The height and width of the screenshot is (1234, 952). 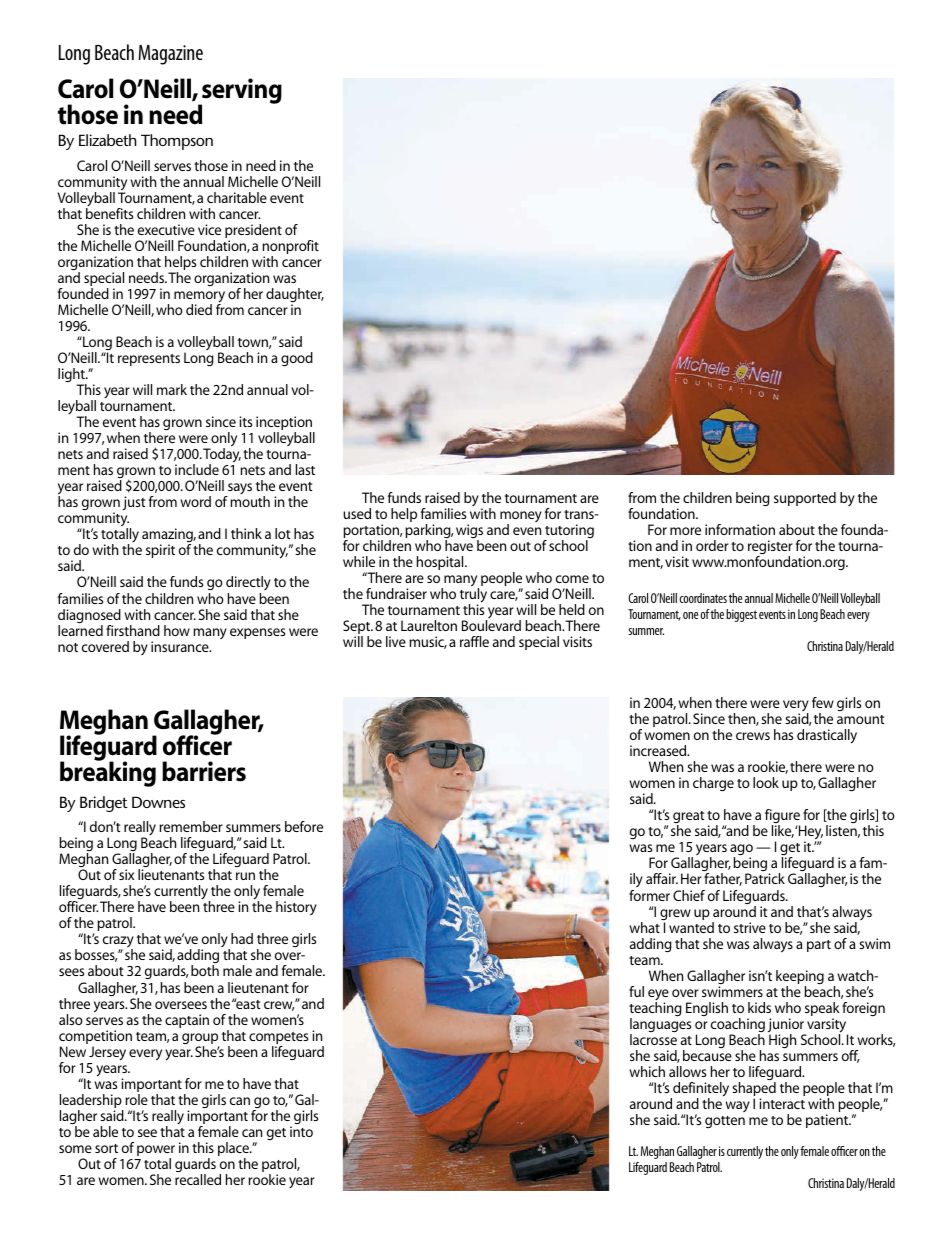 I want to click on into, so click(x=301, y=1131).
